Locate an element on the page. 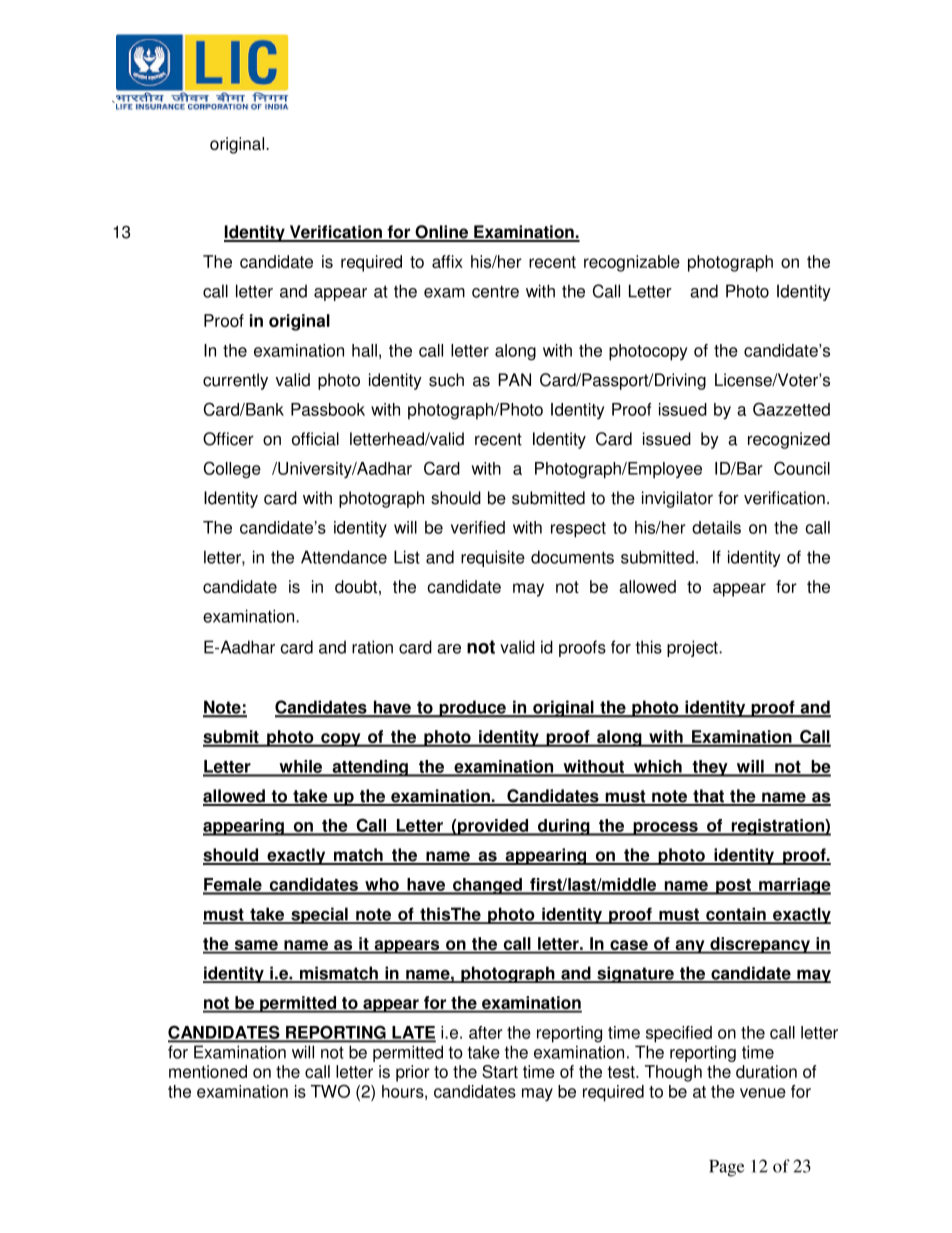 This image has height=1233, width=952. TWO is located at coordinates (330, 1091).
